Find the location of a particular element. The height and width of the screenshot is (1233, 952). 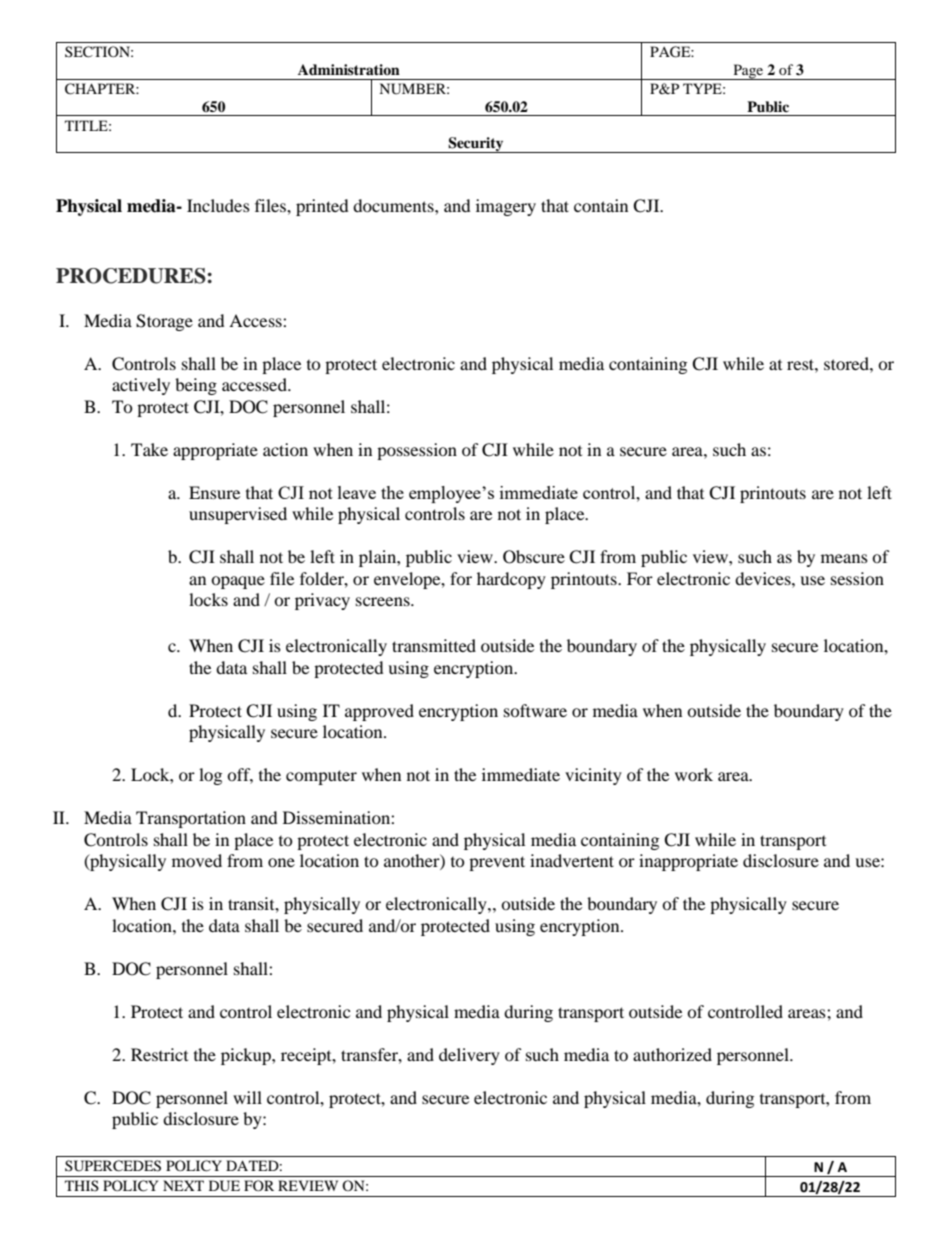

means is located at coordinates (844, 558).
